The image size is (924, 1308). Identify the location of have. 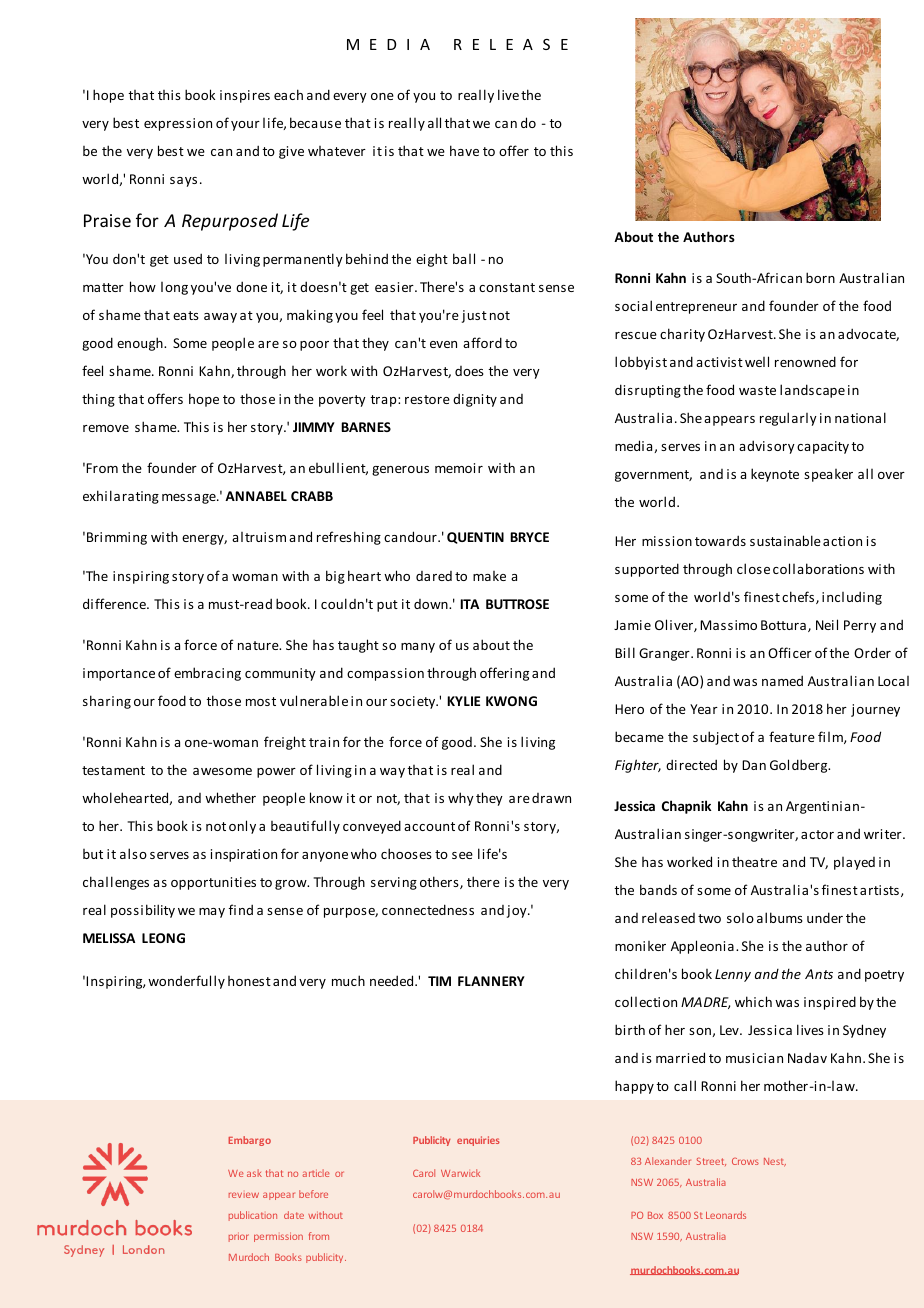
(464, 150).
